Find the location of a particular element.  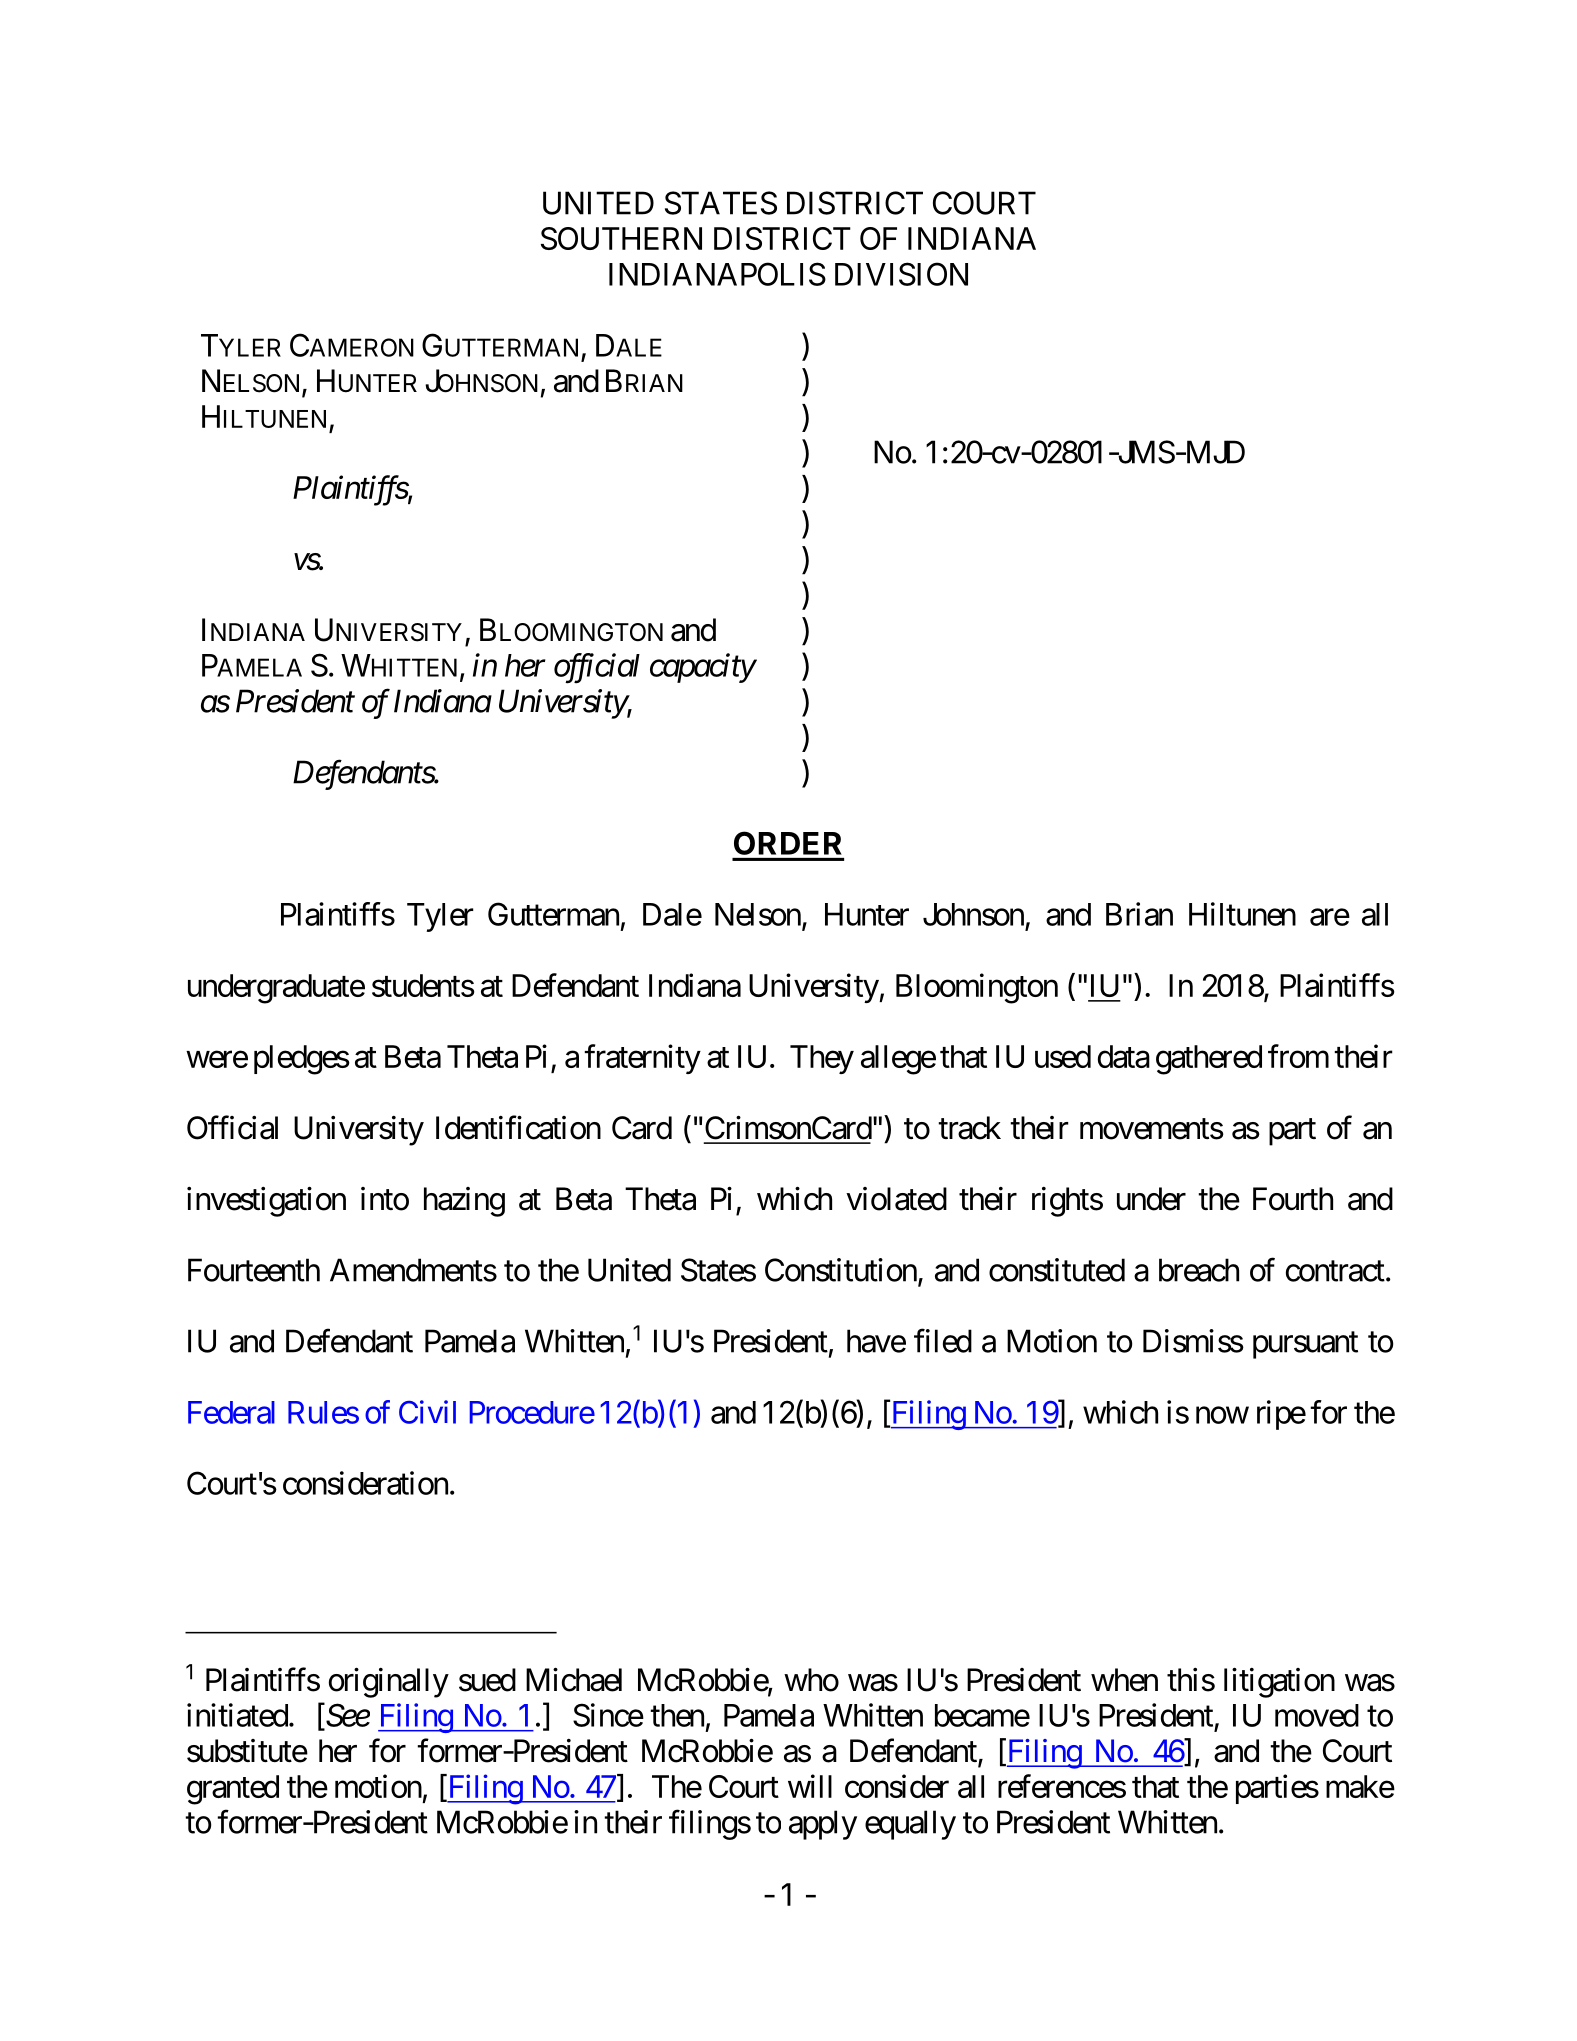

DIVISION is located at coordinates (901, 274).
